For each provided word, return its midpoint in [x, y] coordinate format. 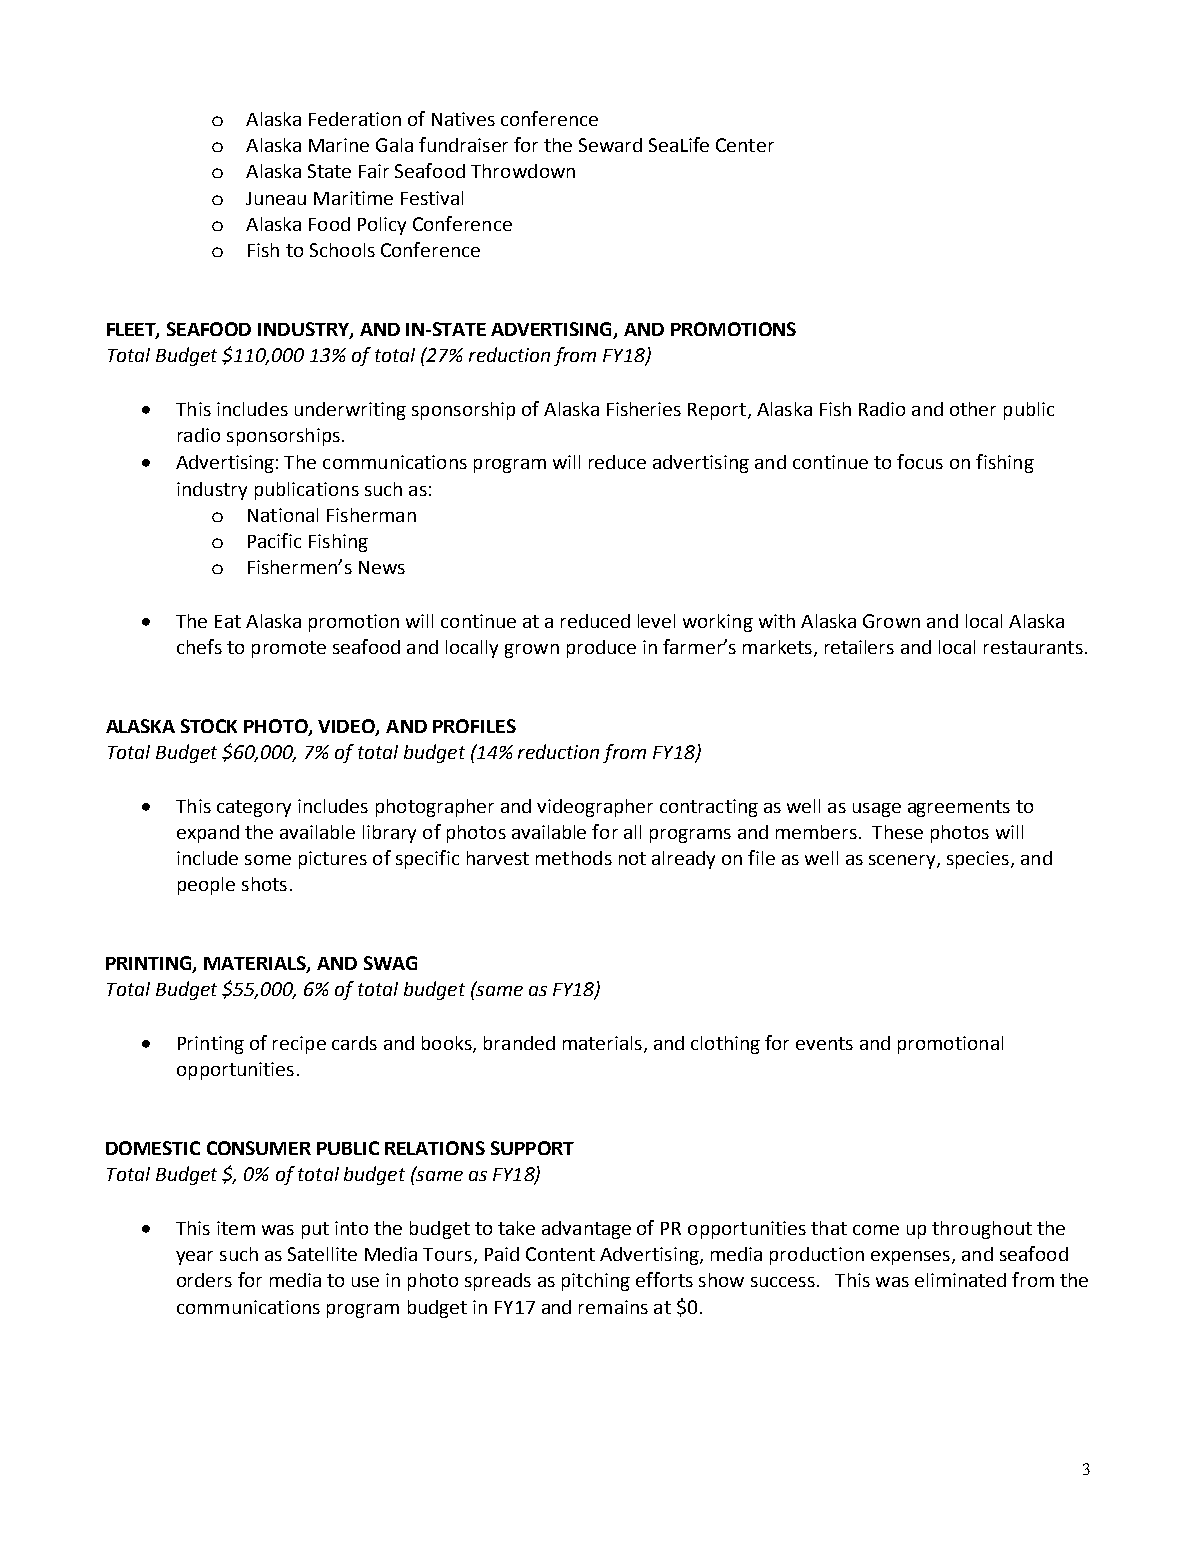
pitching [596, 1282]
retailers [859, 647]
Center [745, 145]
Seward [610, 145]
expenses [912, 1258]
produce [601, 649]
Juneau [276, 198]
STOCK [209, 726]
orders [204, 1280]
